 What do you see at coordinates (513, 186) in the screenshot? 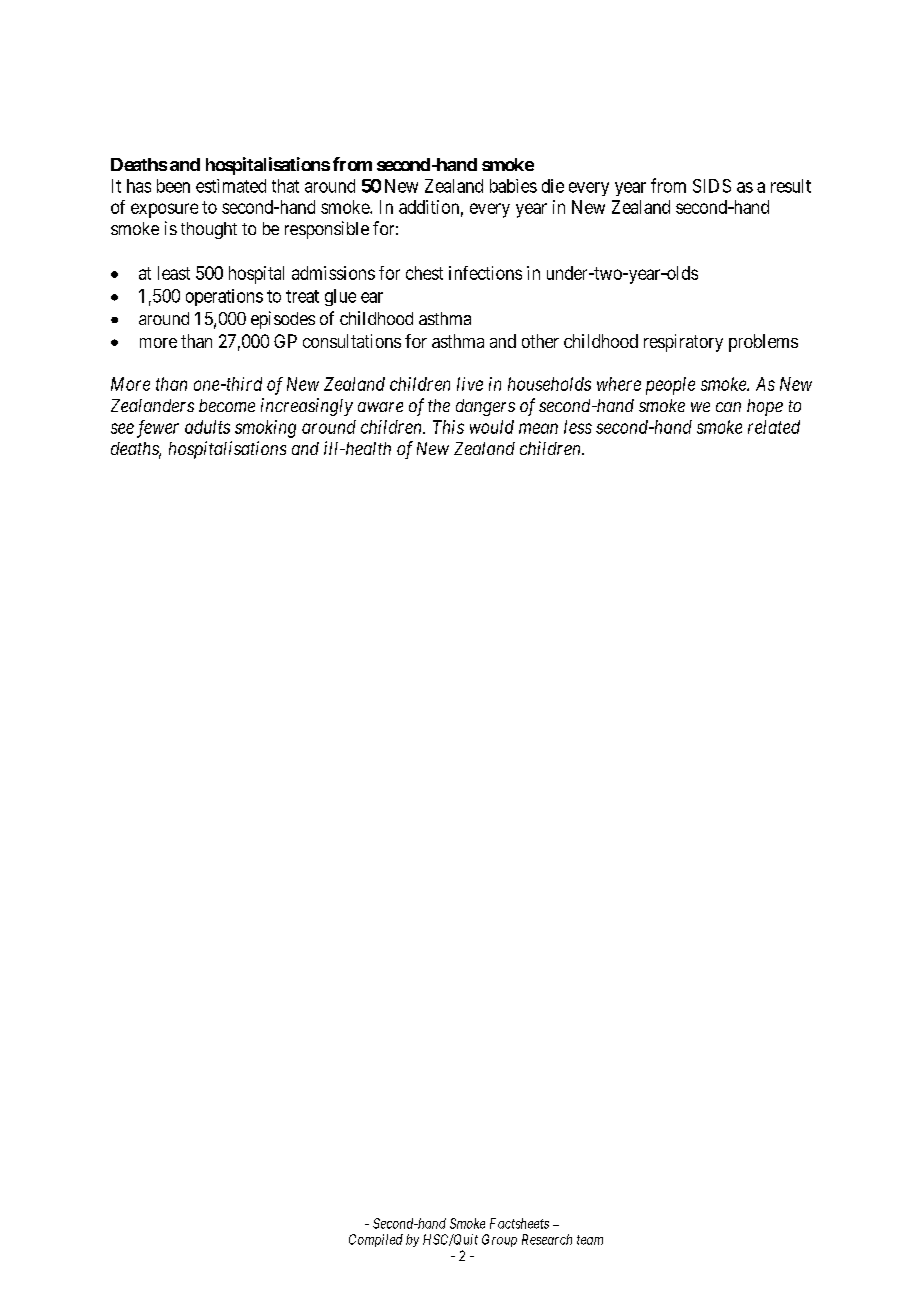
I see `babies` at bounding box center [513, 186].
